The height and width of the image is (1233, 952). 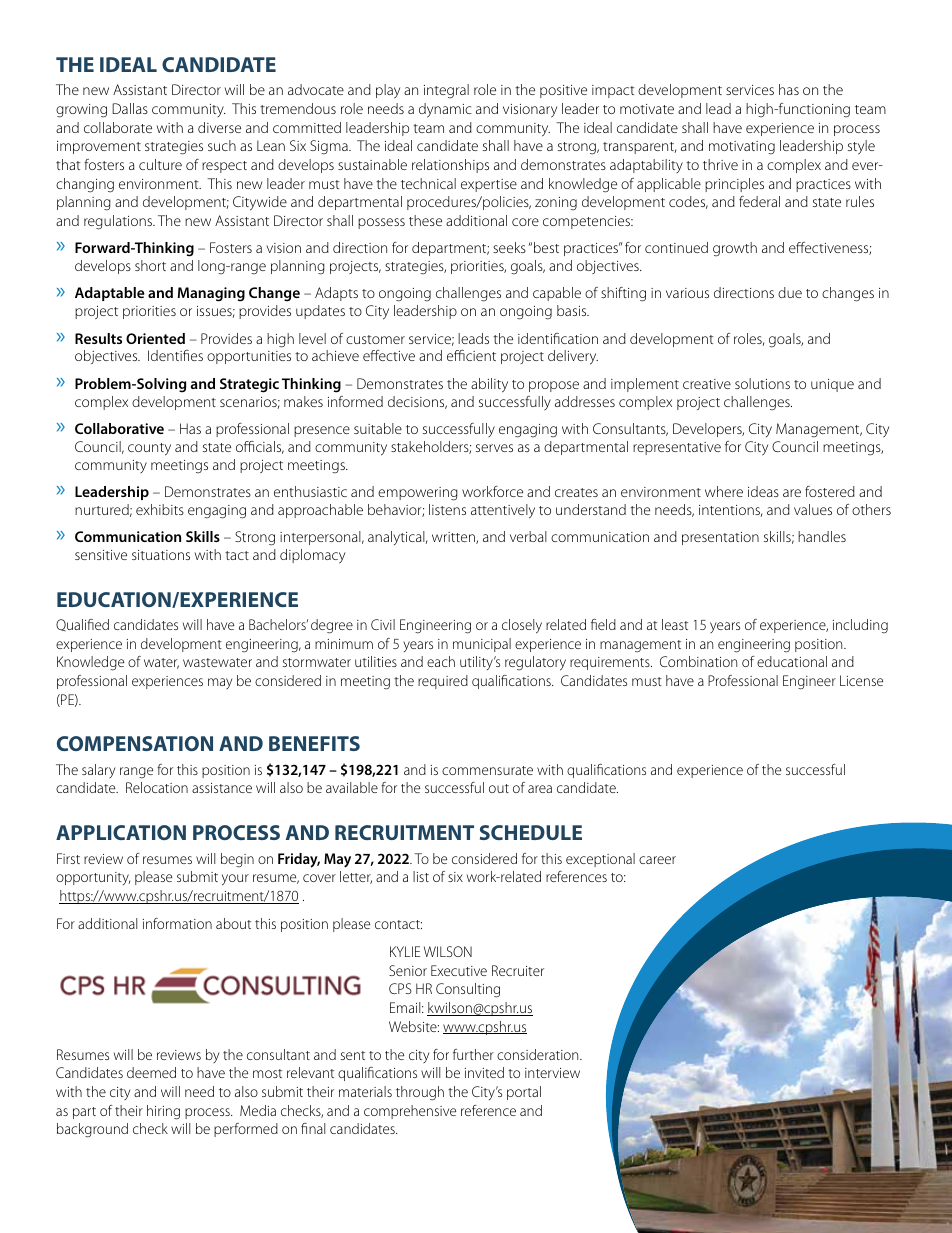 What do you see at coordinates (552, 1073) in the image?
I see `interview` at bounding box center [552, 1073].
